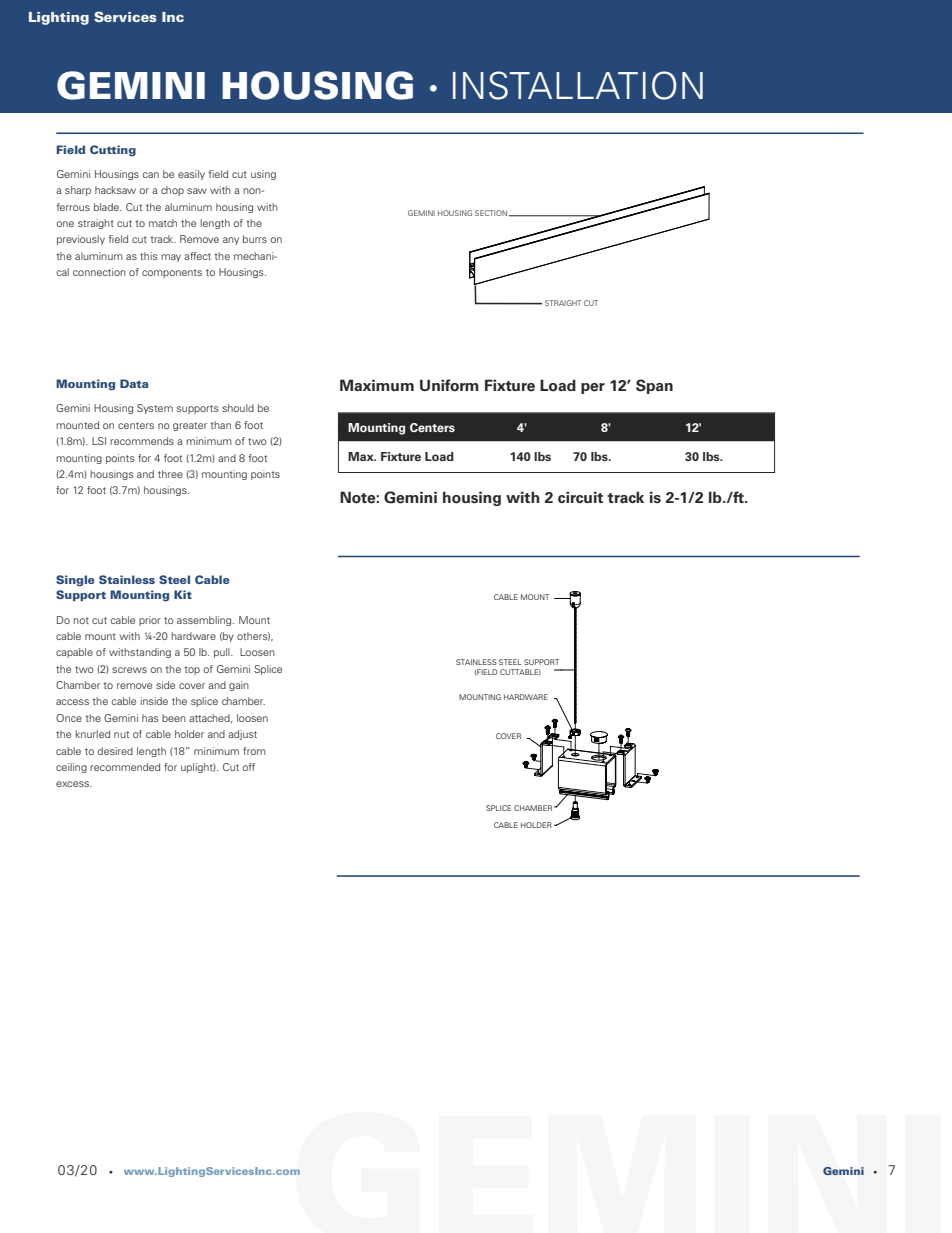 This screenshot has height=1233, width=952. I want to click on recommended, so click(125, 767).
